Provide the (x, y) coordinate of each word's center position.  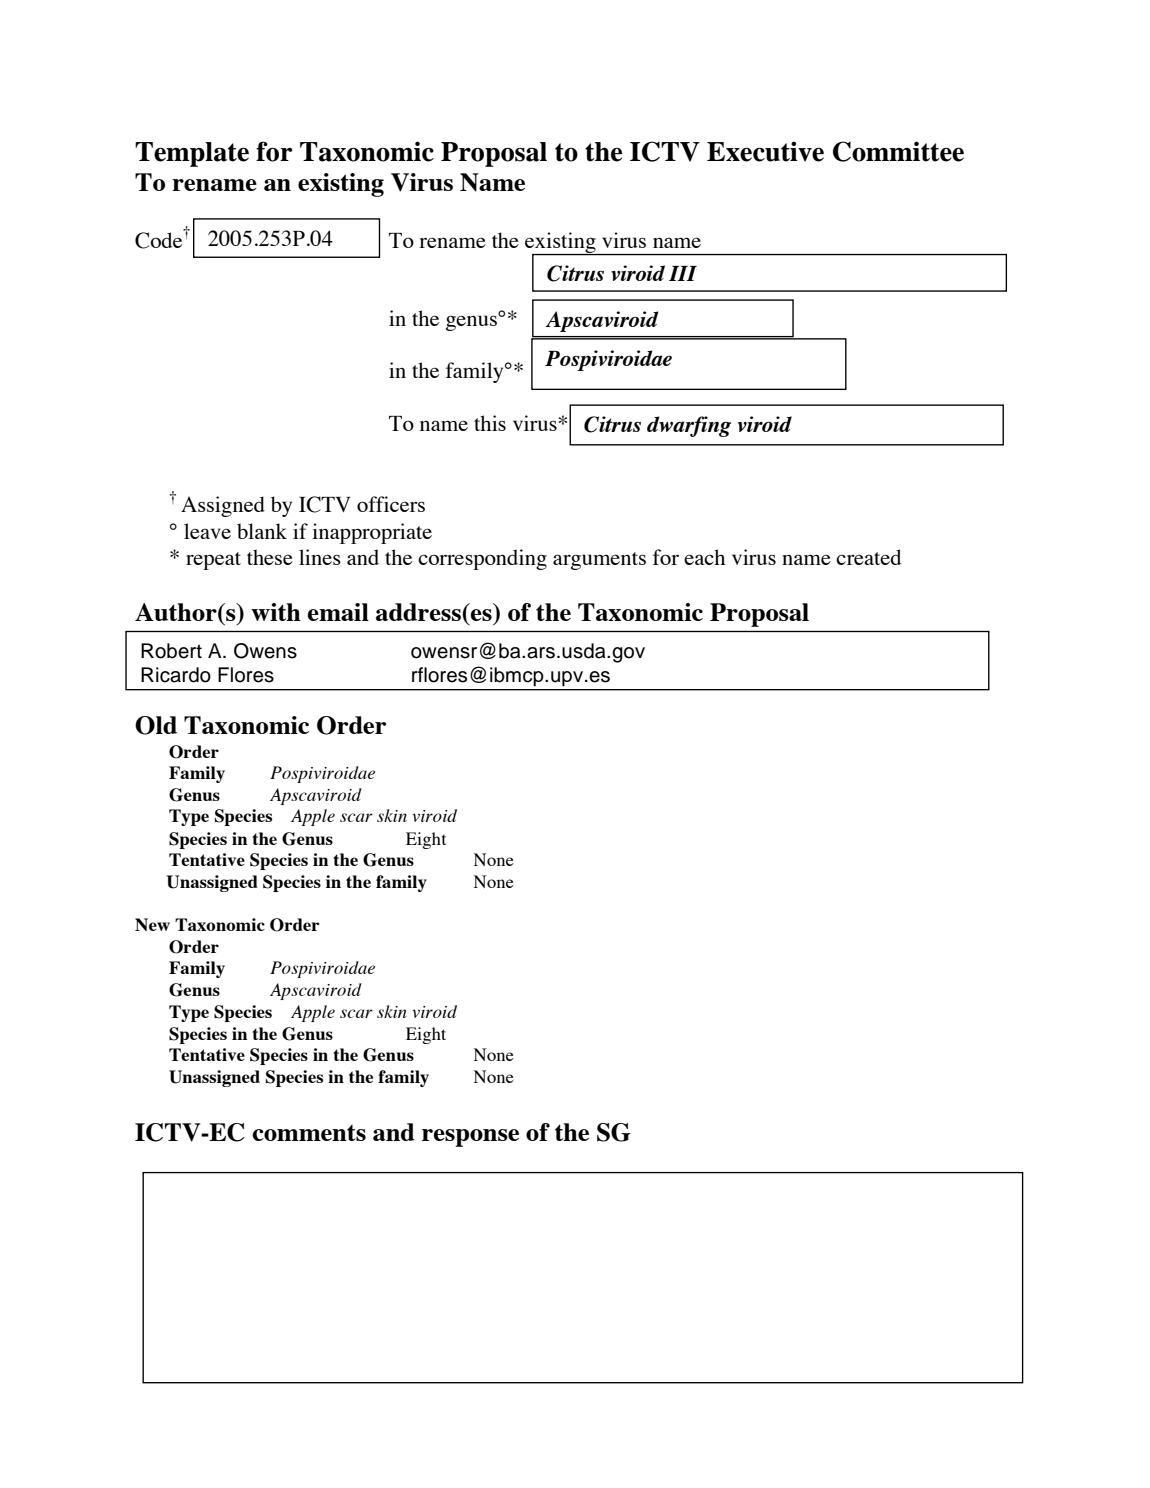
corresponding (482, 559)
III (683, 273)
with (276, 612)
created (868, 557)
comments (309, 1133)
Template (192, 154)
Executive (765, 151)
